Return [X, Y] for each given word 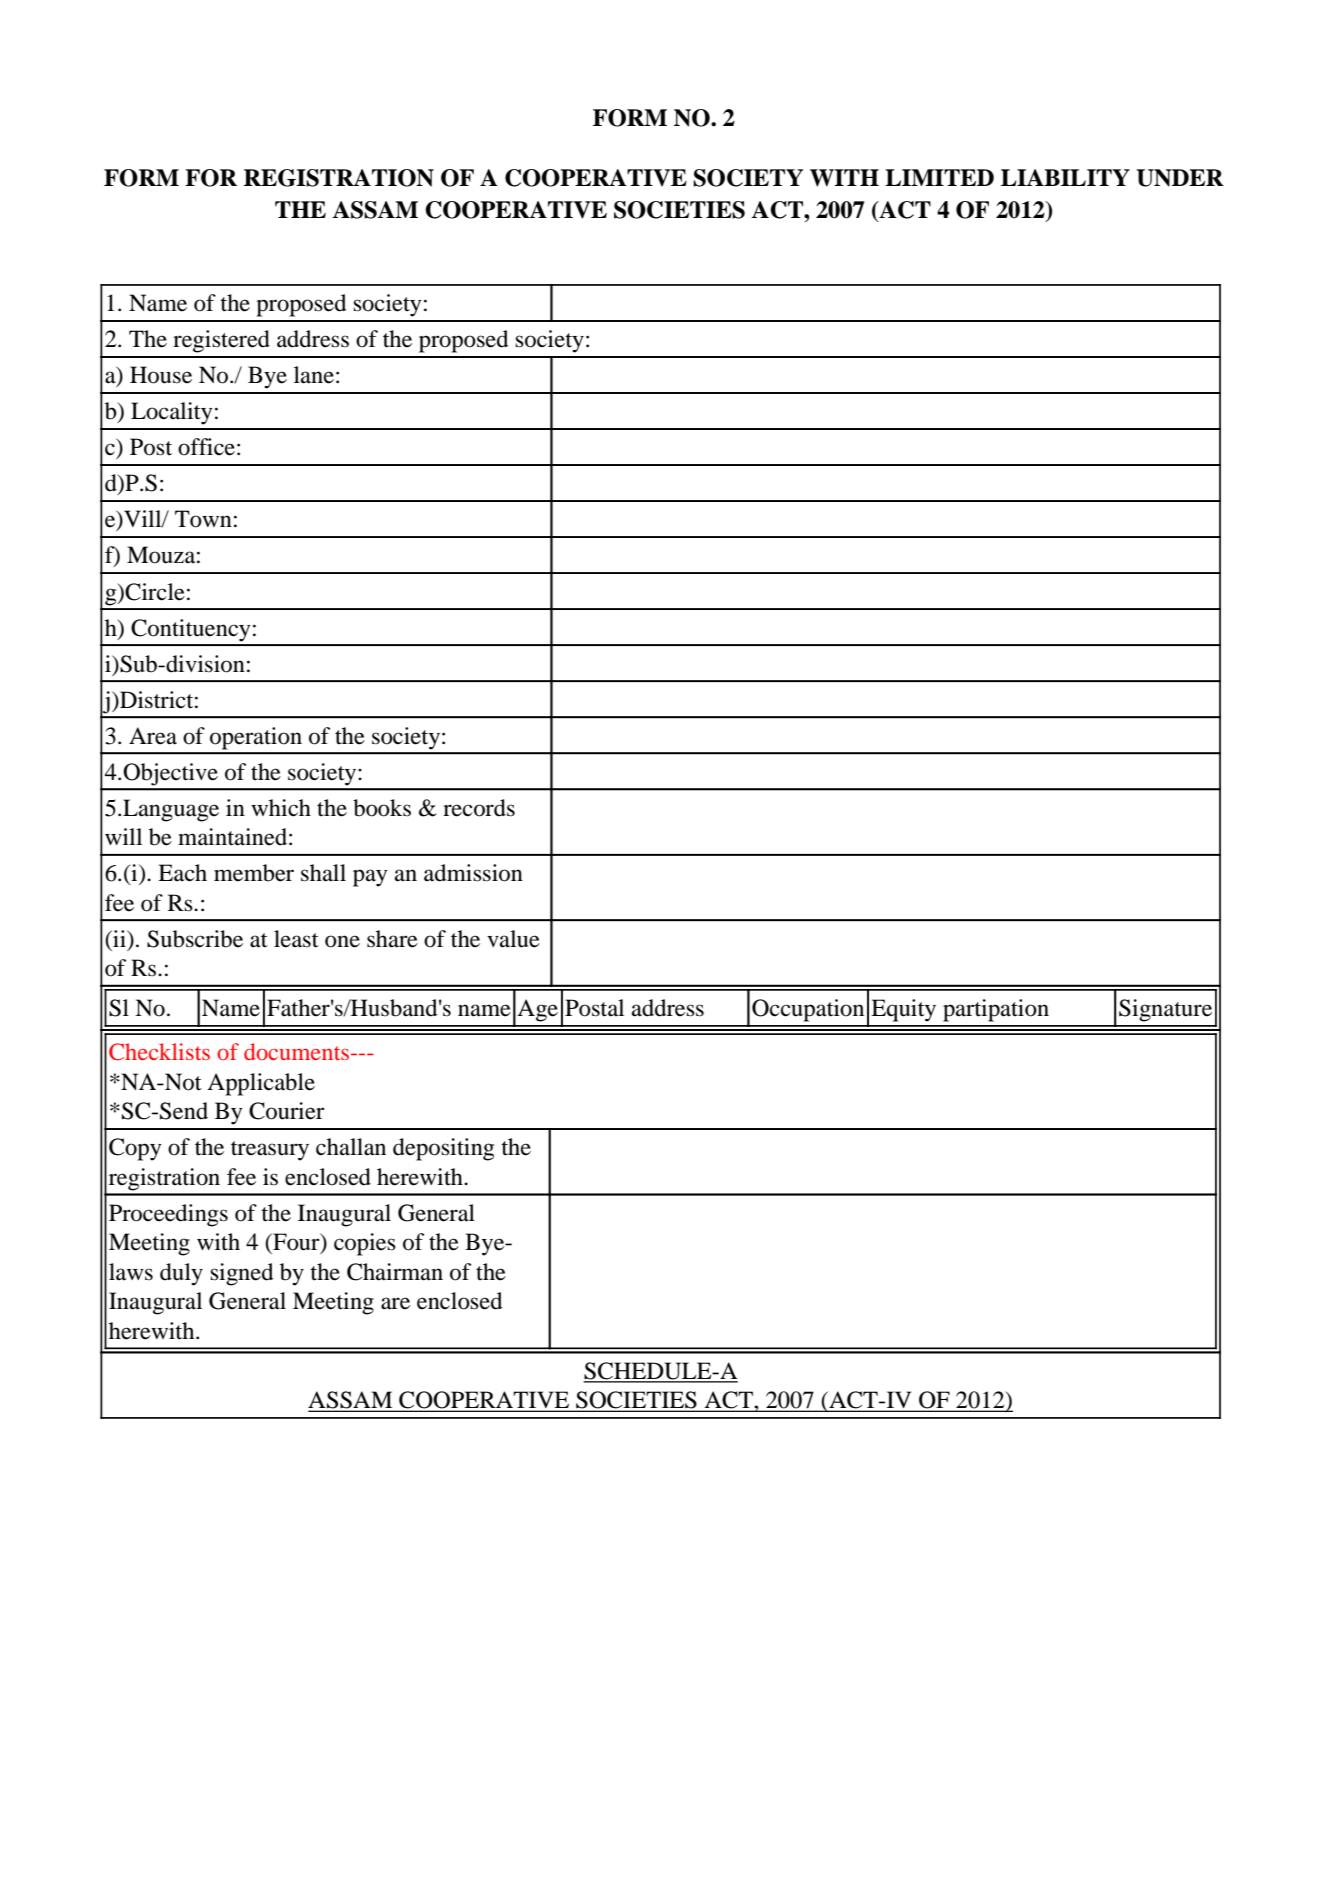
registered [221, 341]
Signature [1165, 1010]
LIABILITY [1065, 177]
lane [314, 375]
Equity [903, 1010]
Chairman [395, 1272]
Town [203, 519]
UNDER [1180, 178]
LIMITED [939, 177]
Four [296, 1243]
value [513, 939]
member [254, 873]
